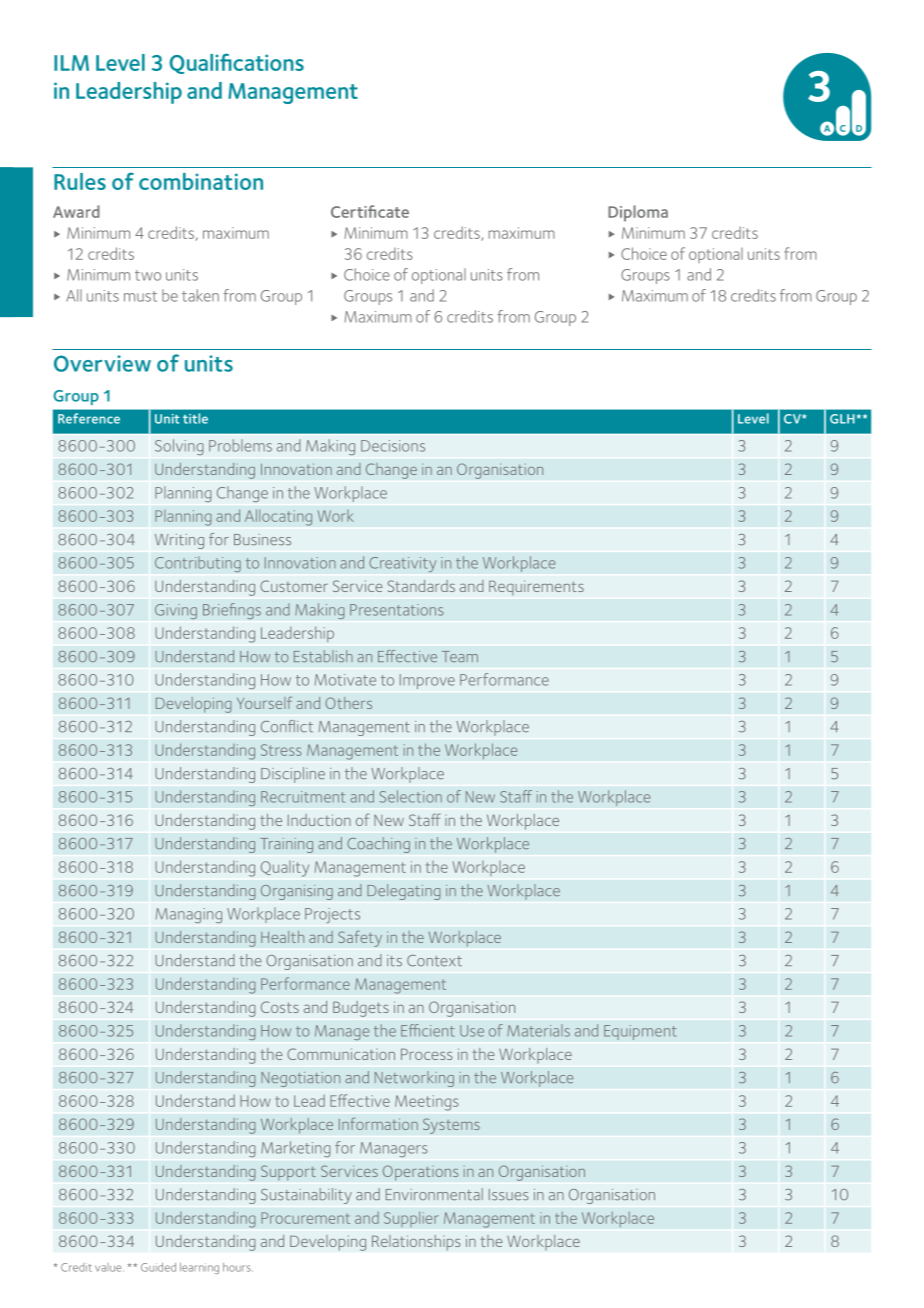 The image size is (924, 1308). What do you see at coordinates (360, 938) in the page?
I see `Safety` at bounding box center [360, 938].
